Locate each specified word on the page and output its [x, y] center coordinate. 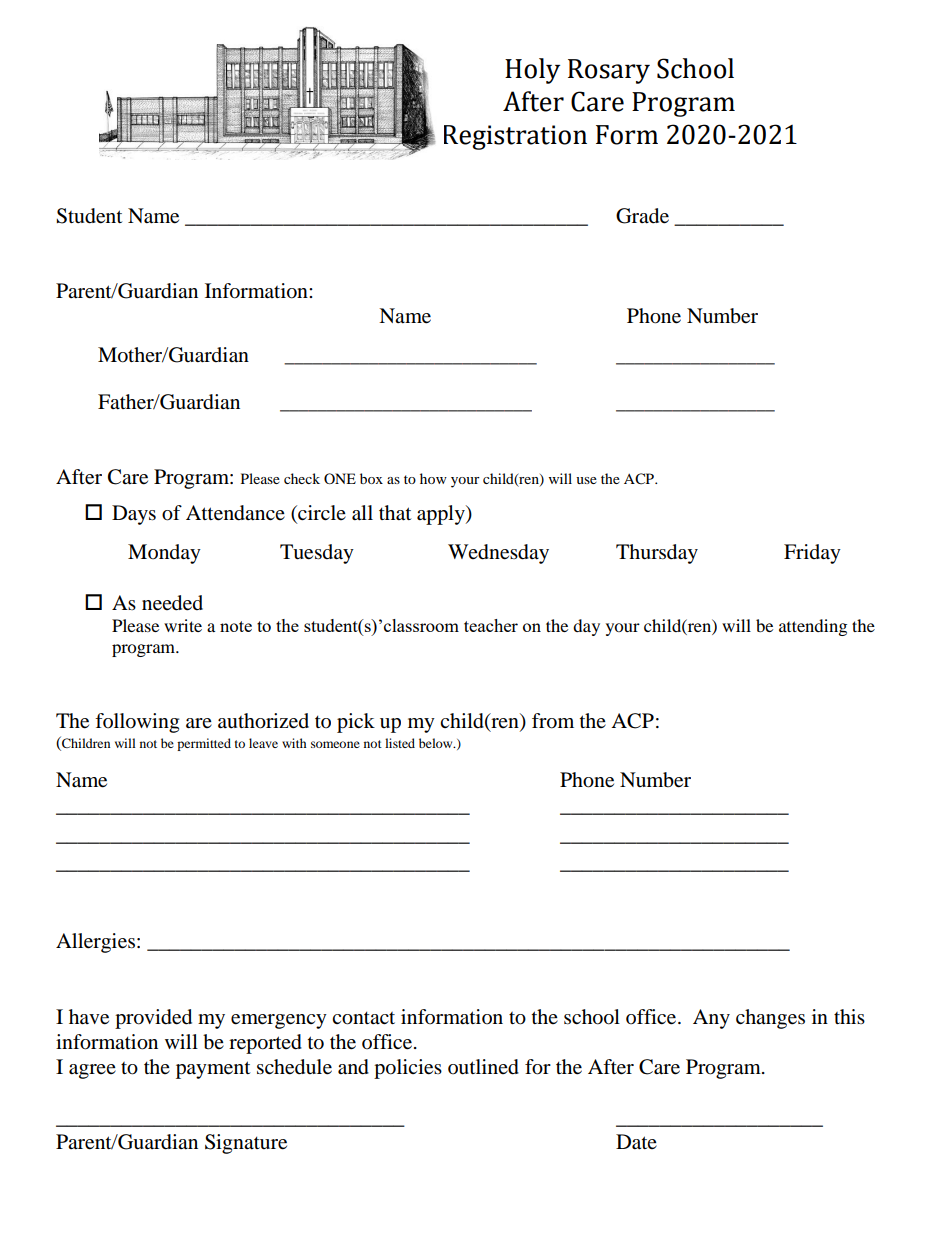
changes [770, 1019]
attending [813, 627]
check [302, 478]
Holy [532, 71]
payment [213, 1070]
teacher [491, 625]
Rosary [609, 71]
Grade [642, 216]
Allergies [95, 943]
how [433, 478]
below [437, 743]
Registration [515, 137]
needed [172, 603]
